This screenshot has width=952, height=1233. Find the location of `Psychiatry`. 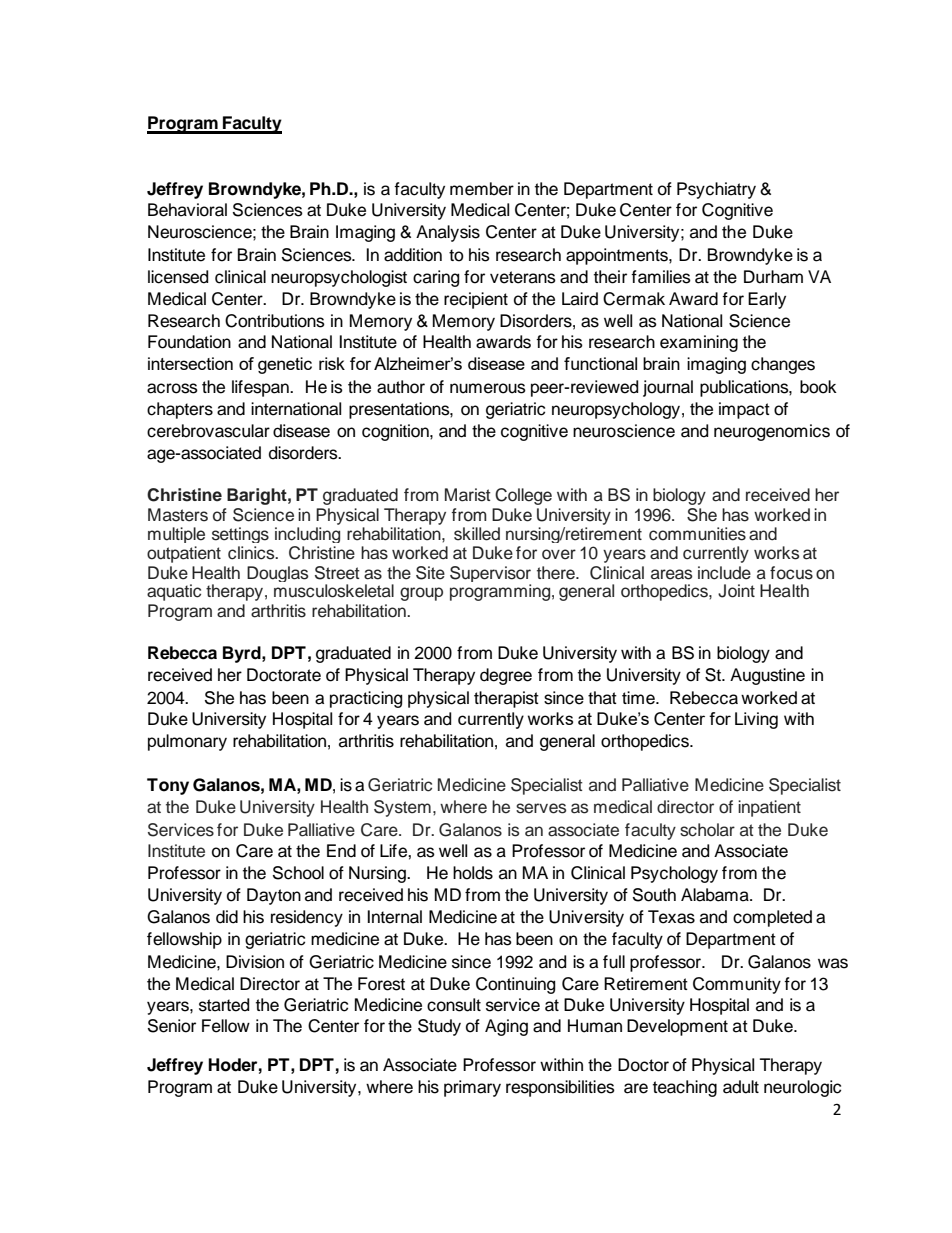

Psychiatry is located at coordinates (716, 190).
